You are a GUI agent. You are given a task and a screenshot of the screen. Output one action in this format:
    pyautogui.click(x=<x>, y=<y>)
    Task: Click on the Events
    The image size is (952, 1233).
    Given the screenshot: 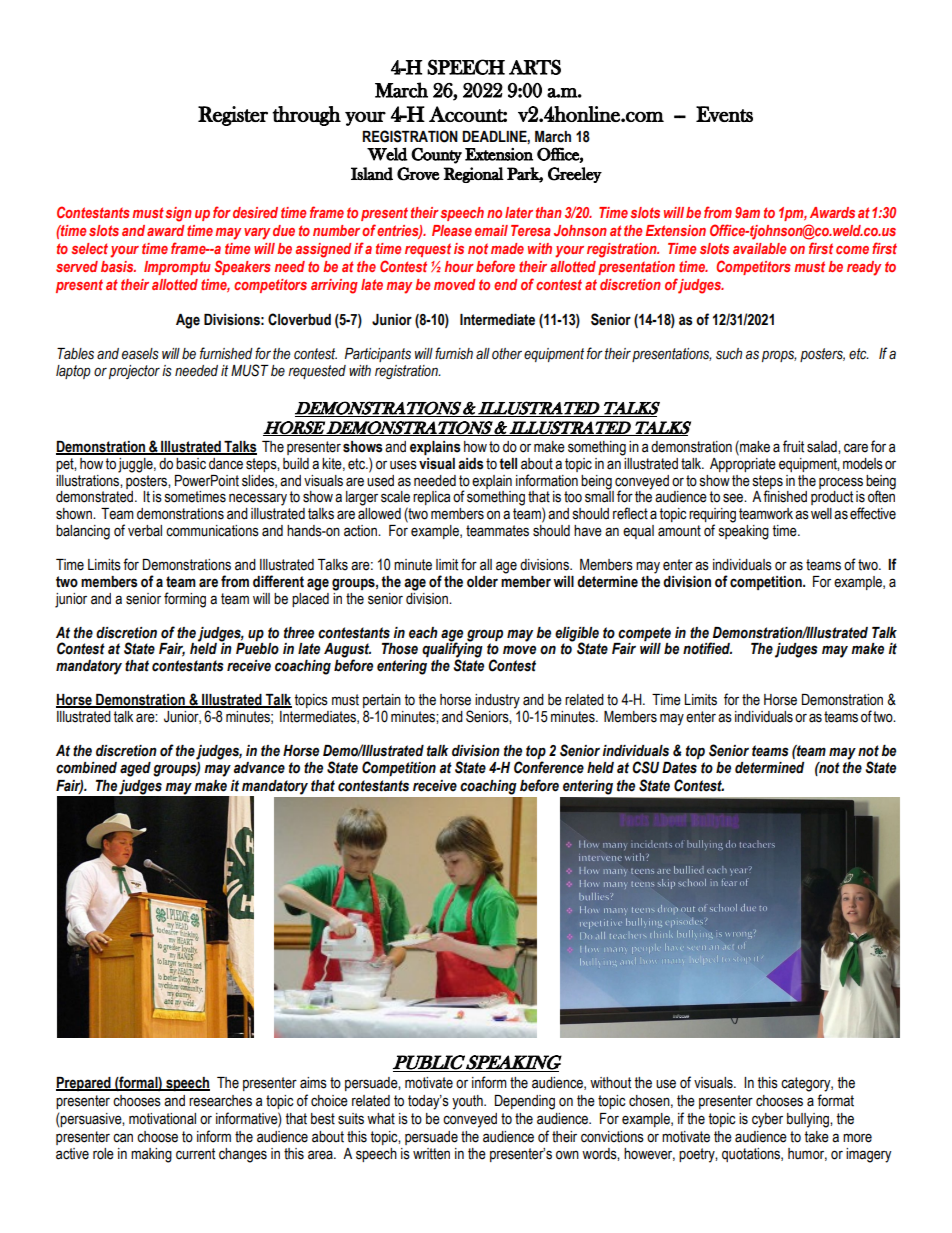 What is the action you would take?
    pyautogui.click(x=724, y=114)
